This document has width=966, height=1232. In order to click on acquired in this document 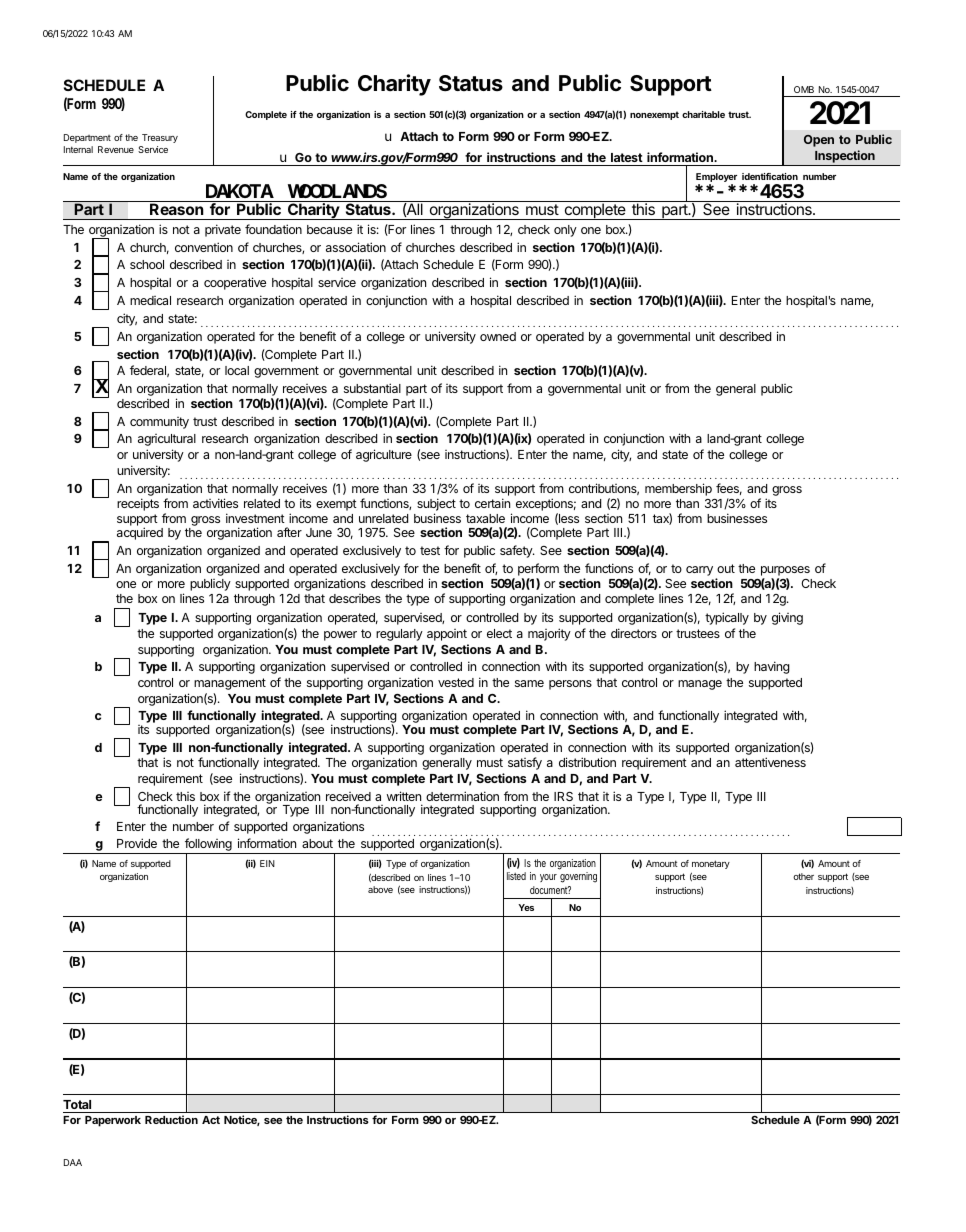, I will do `click(140, 533)`.
